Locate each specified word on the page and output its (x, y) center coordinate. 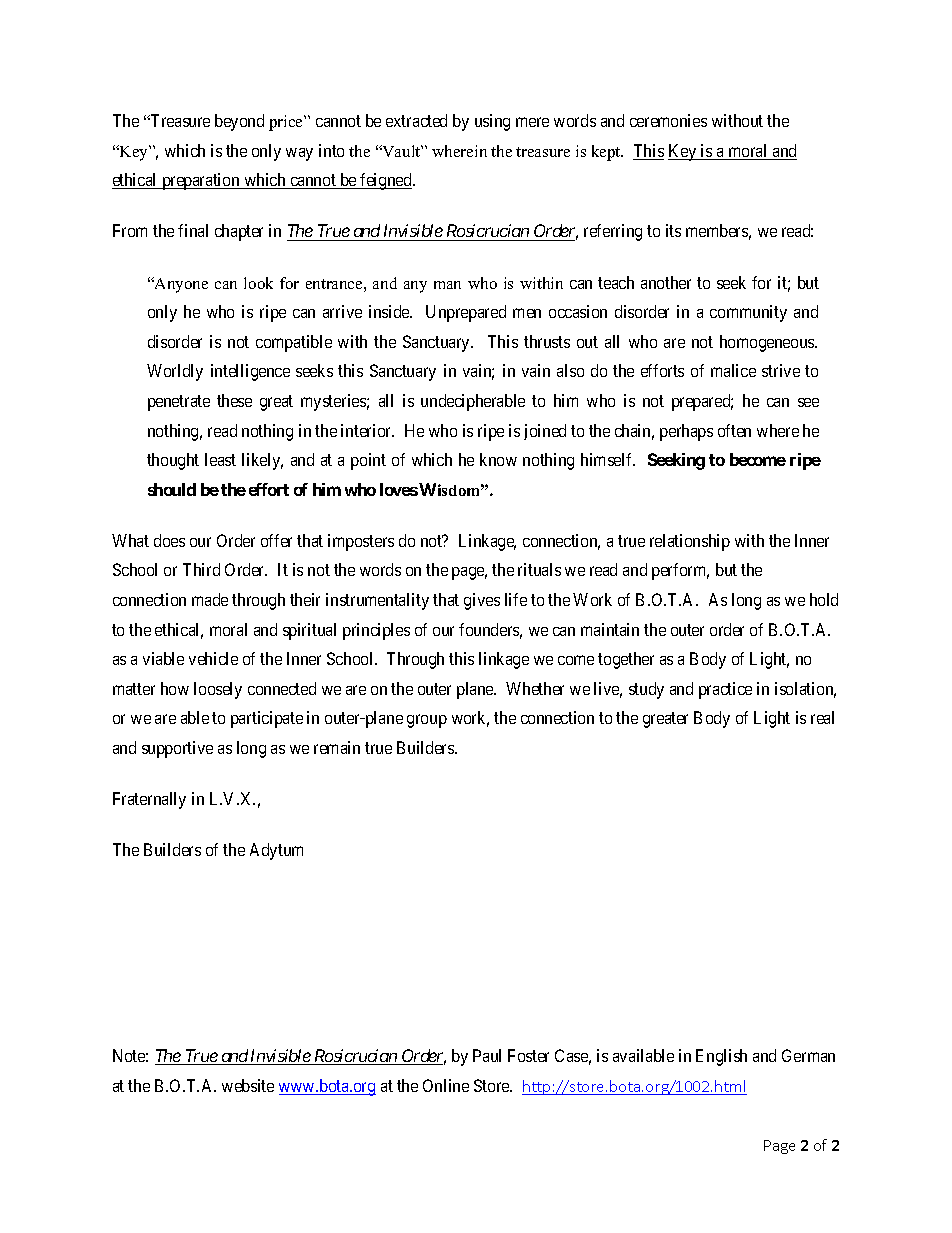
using (492, 122)
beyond (239, 122)
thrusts (547, 341)
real (822, 717)
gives (482, 601)
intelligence (250, 372)
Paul (487, 1055)
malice (733, 370)
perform (680, 571)
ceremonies (668, 120)
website (248, 1085)
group (427, 721)
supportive (177, 749)
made (210, 599)
